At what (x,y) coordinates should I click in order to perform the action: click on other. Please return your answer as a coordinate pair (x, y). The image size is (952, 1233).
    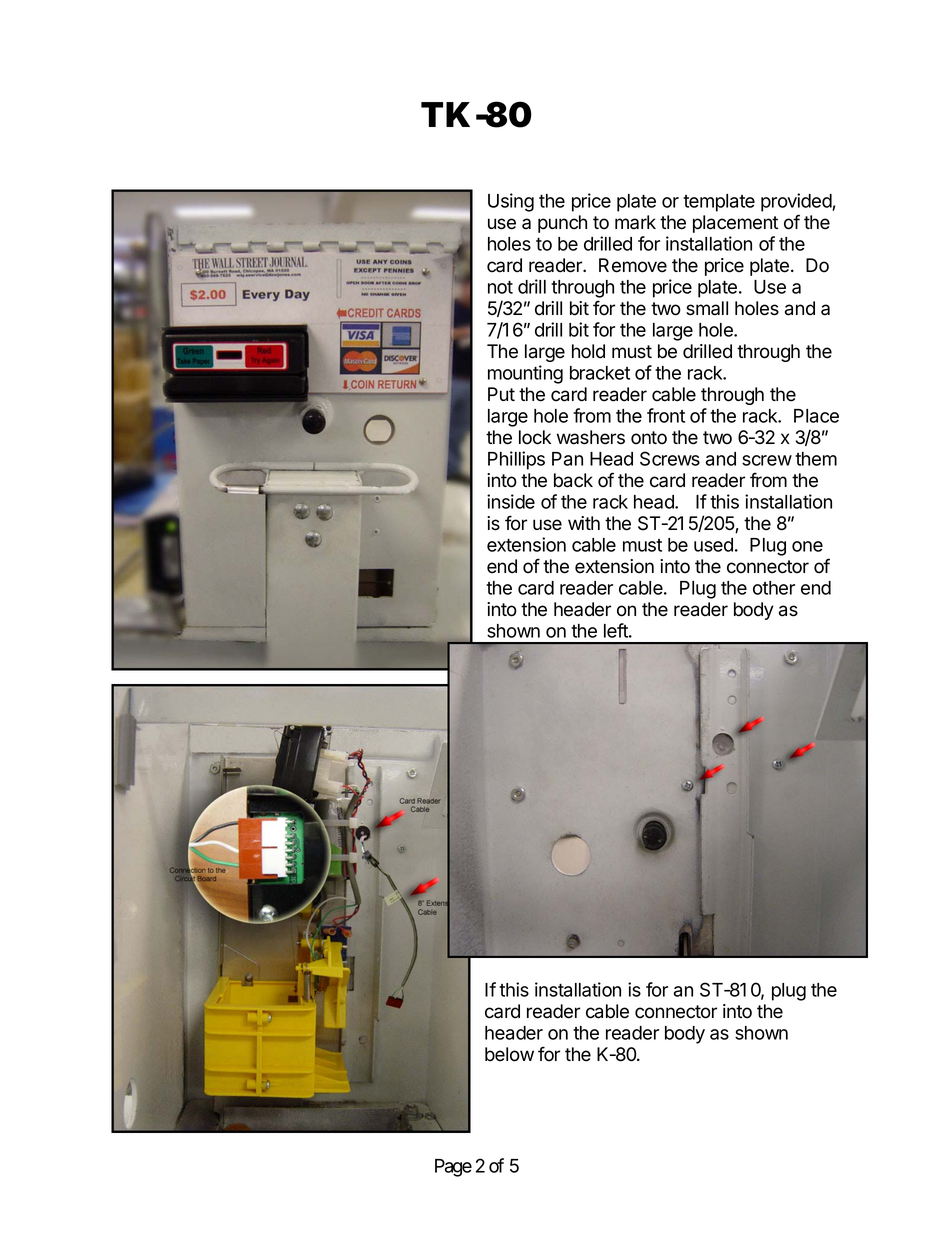
    Looking at the image, I should click on (774, 588).
